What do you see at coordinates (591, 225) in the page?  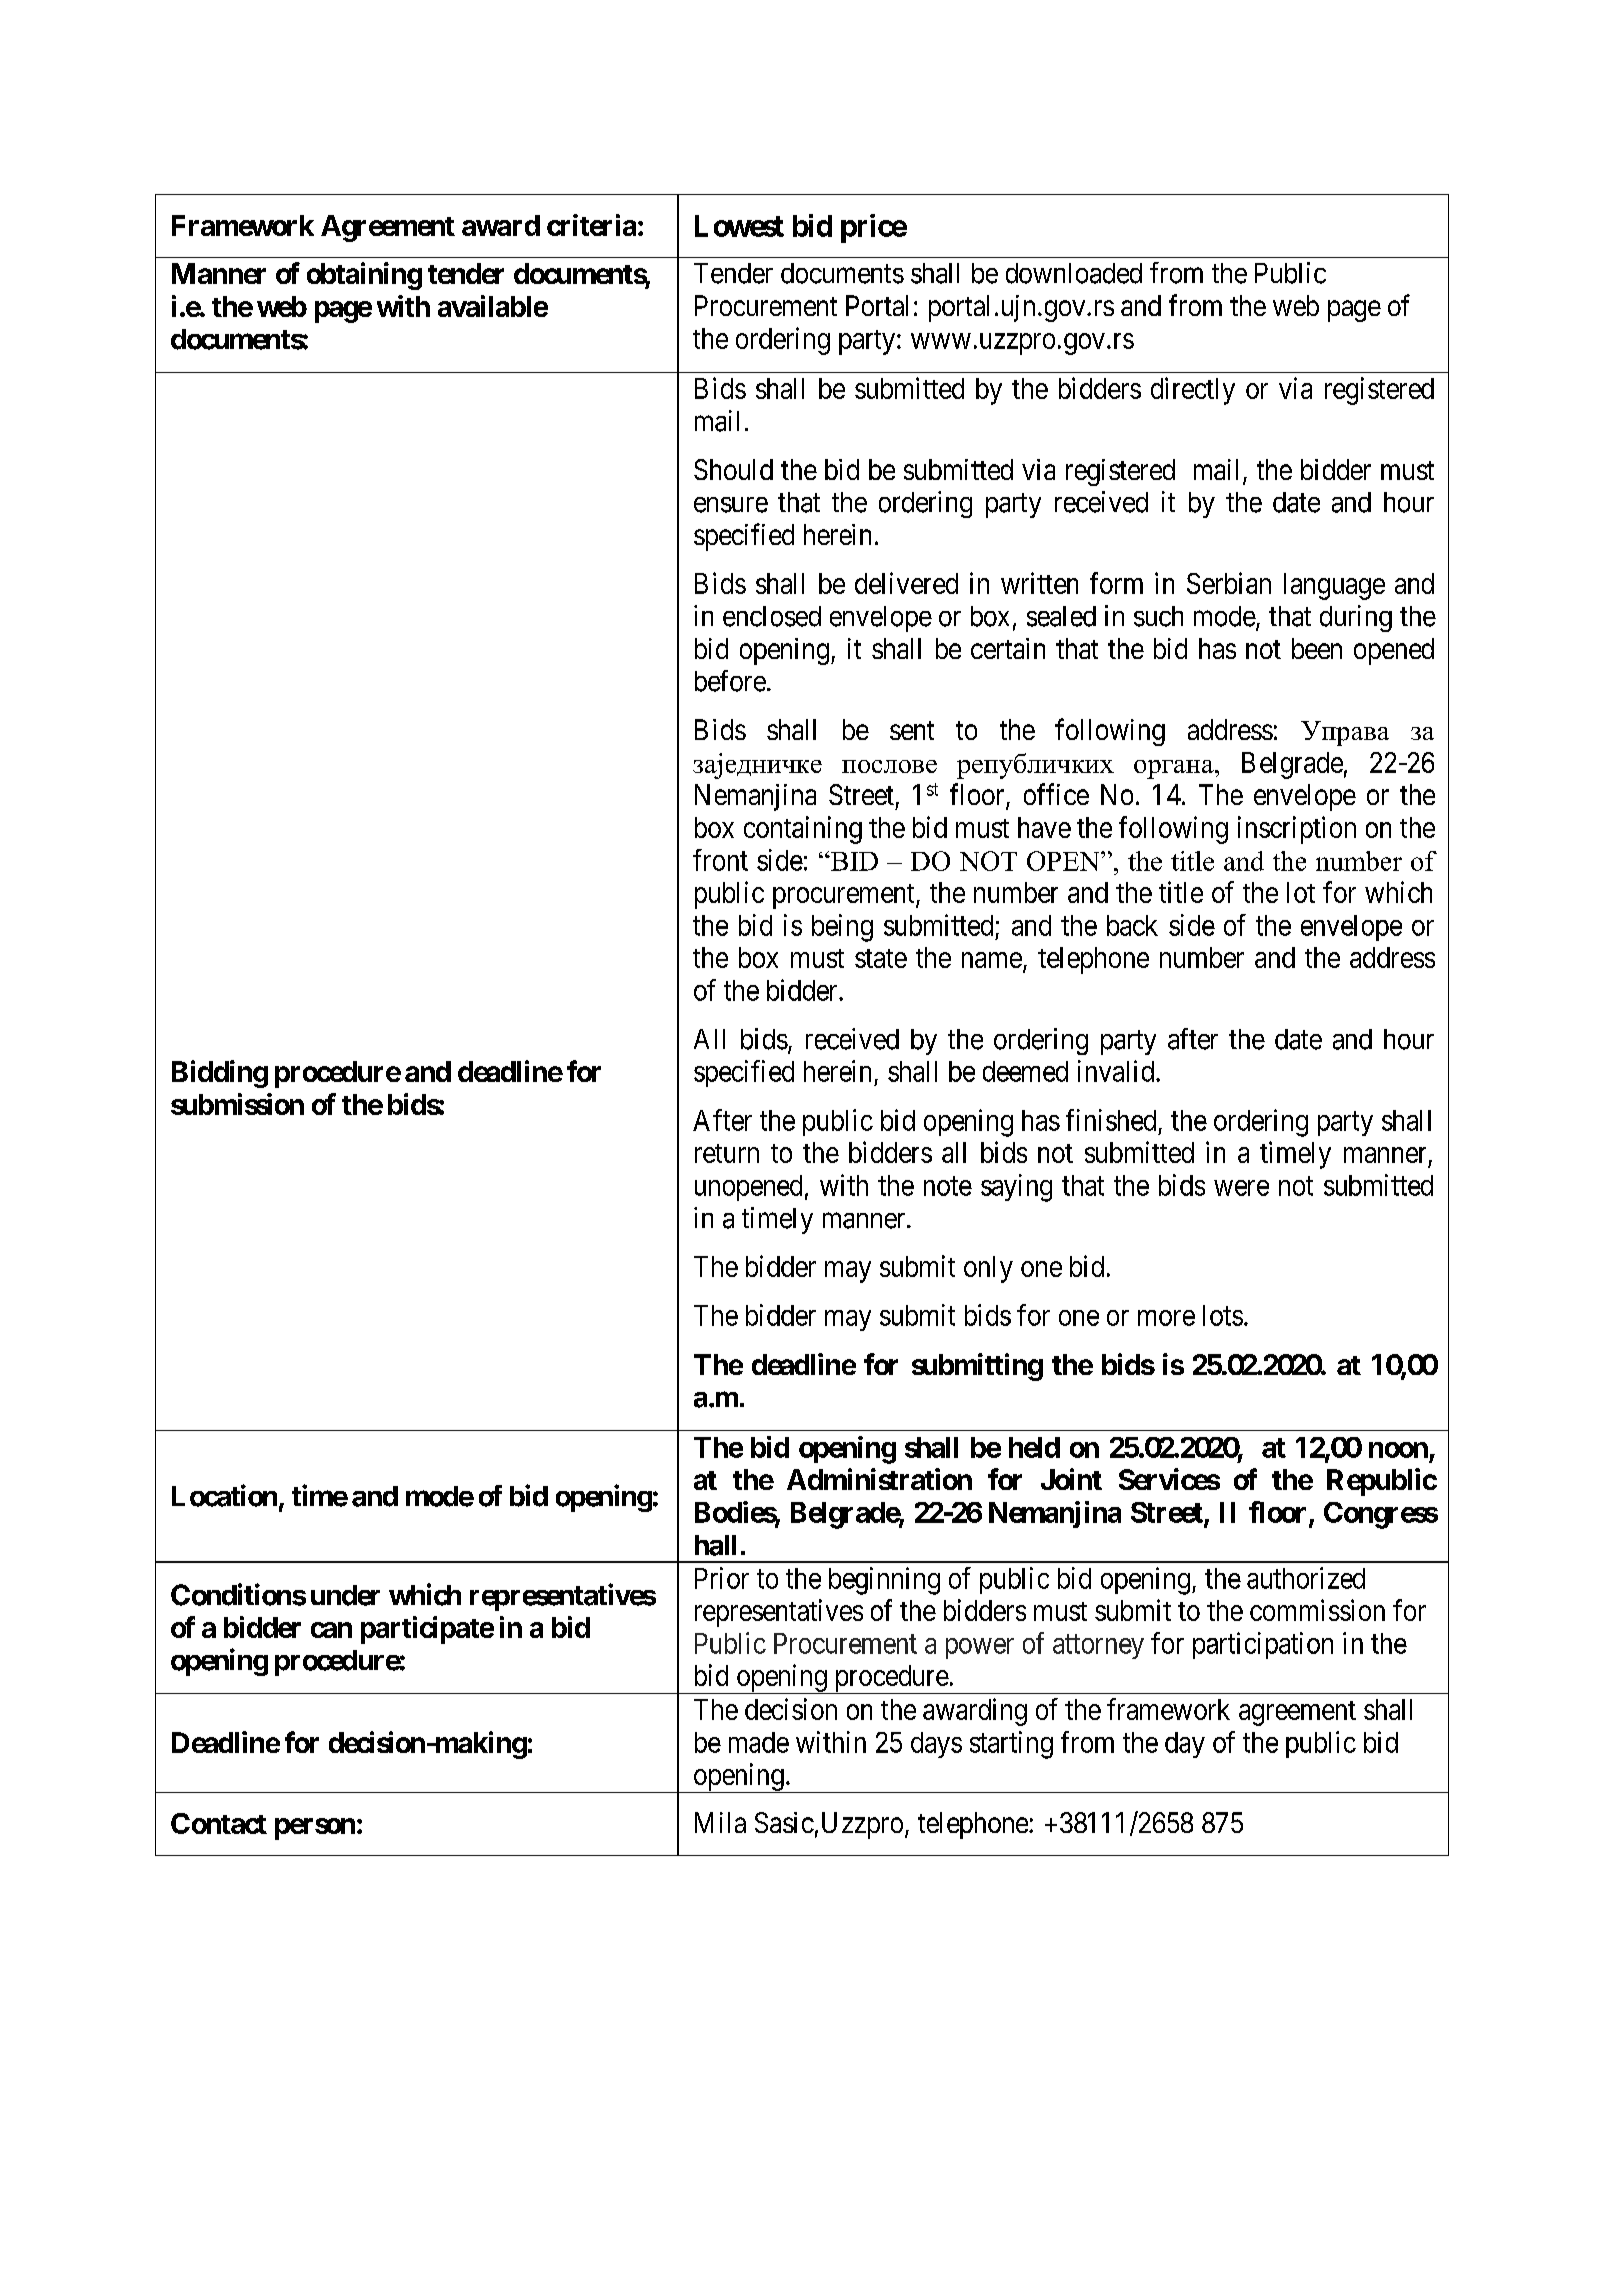 I see `criteria` at bounding box center [591, 225].
